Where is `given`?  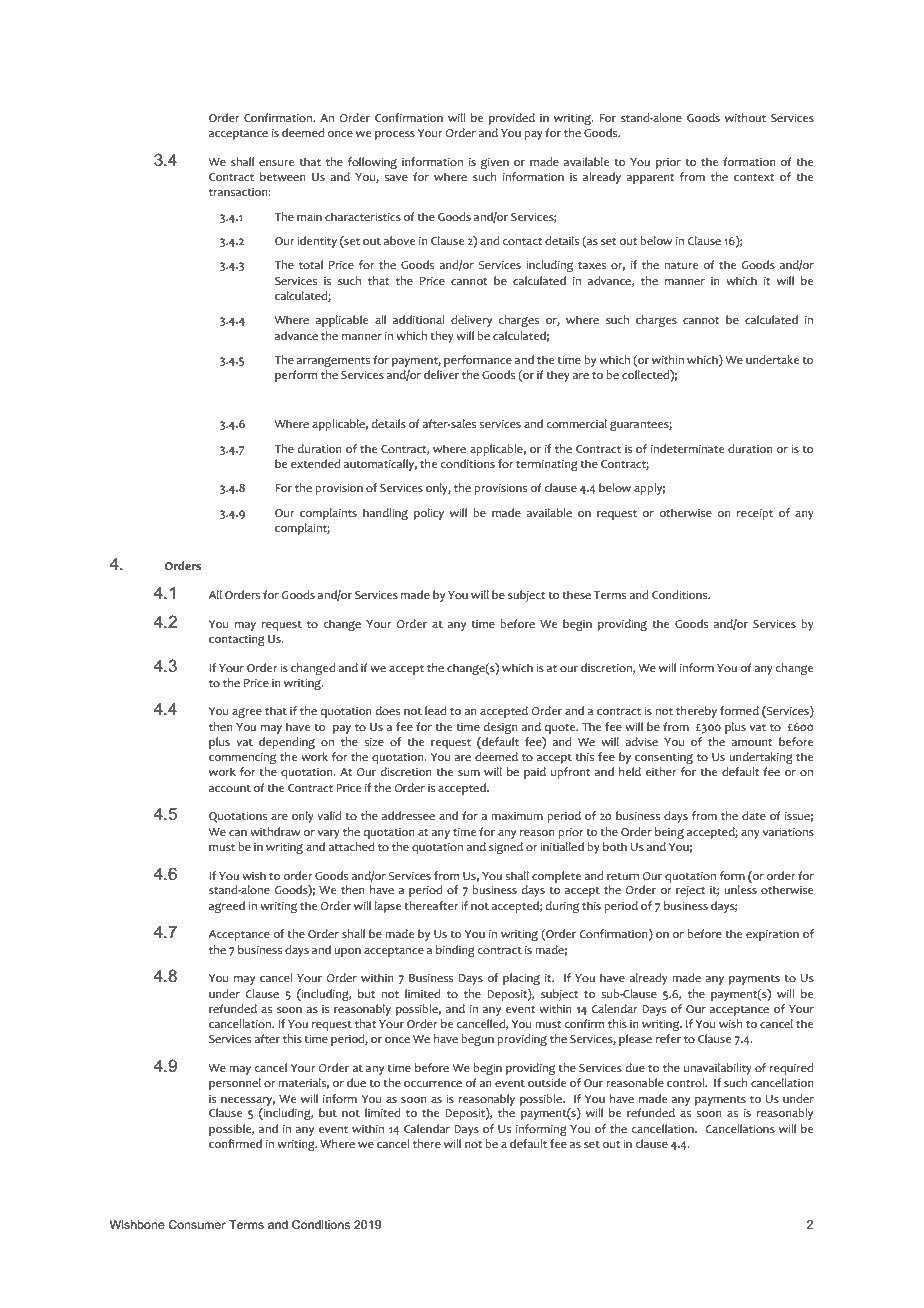 given is located at coordinates (495, 163).
